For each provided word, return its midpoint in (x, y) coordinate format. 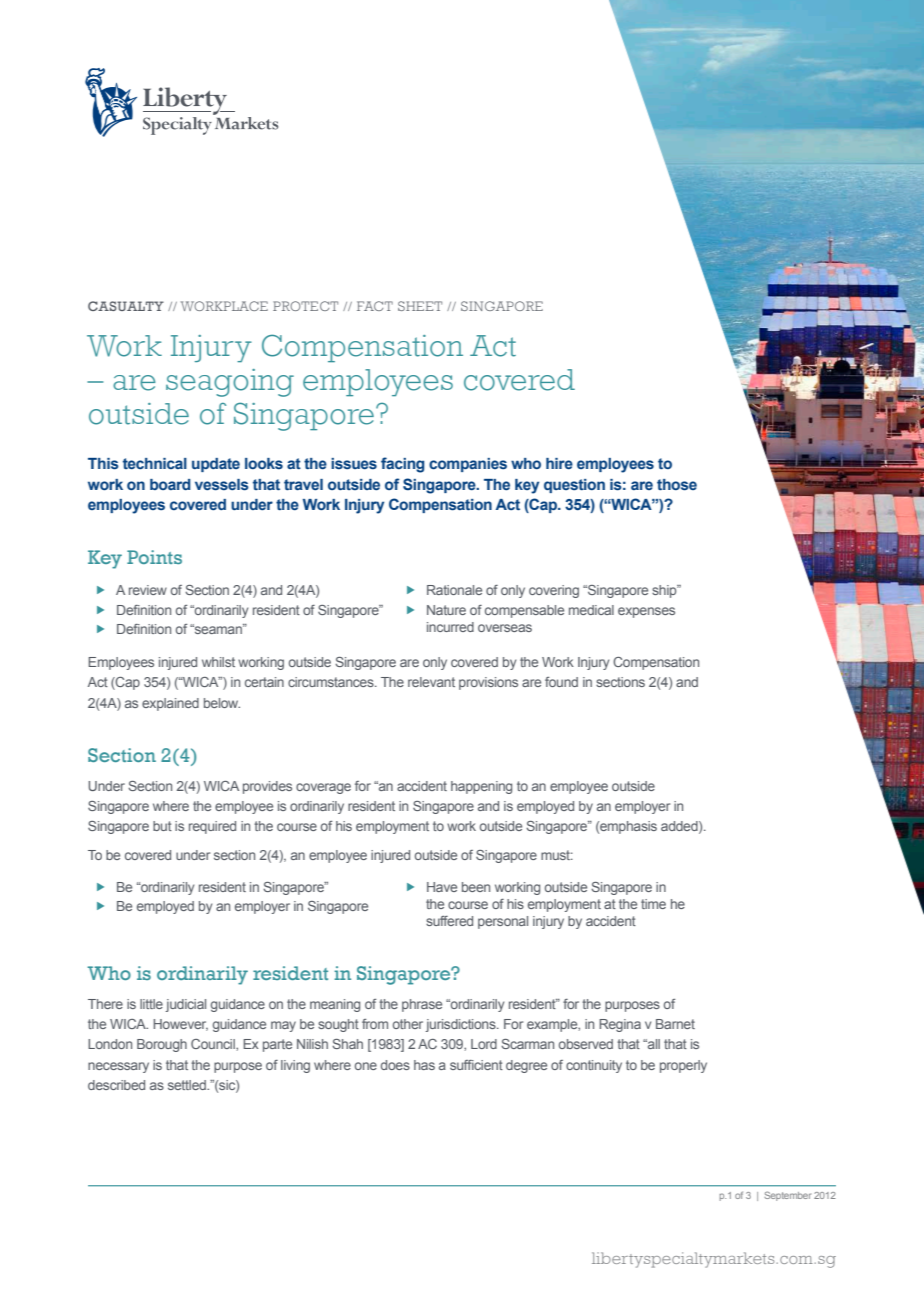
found (561, 682)
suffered (449, 921)
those (677, 485)
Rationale (454, 590)
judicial (186, 1005)
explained (170, 704)
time (653, 904)
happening (481, 787)
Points (154, 557)
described (116, 1085)
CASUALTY (126, 306)
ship (665, 591)
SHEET (420, 306)
